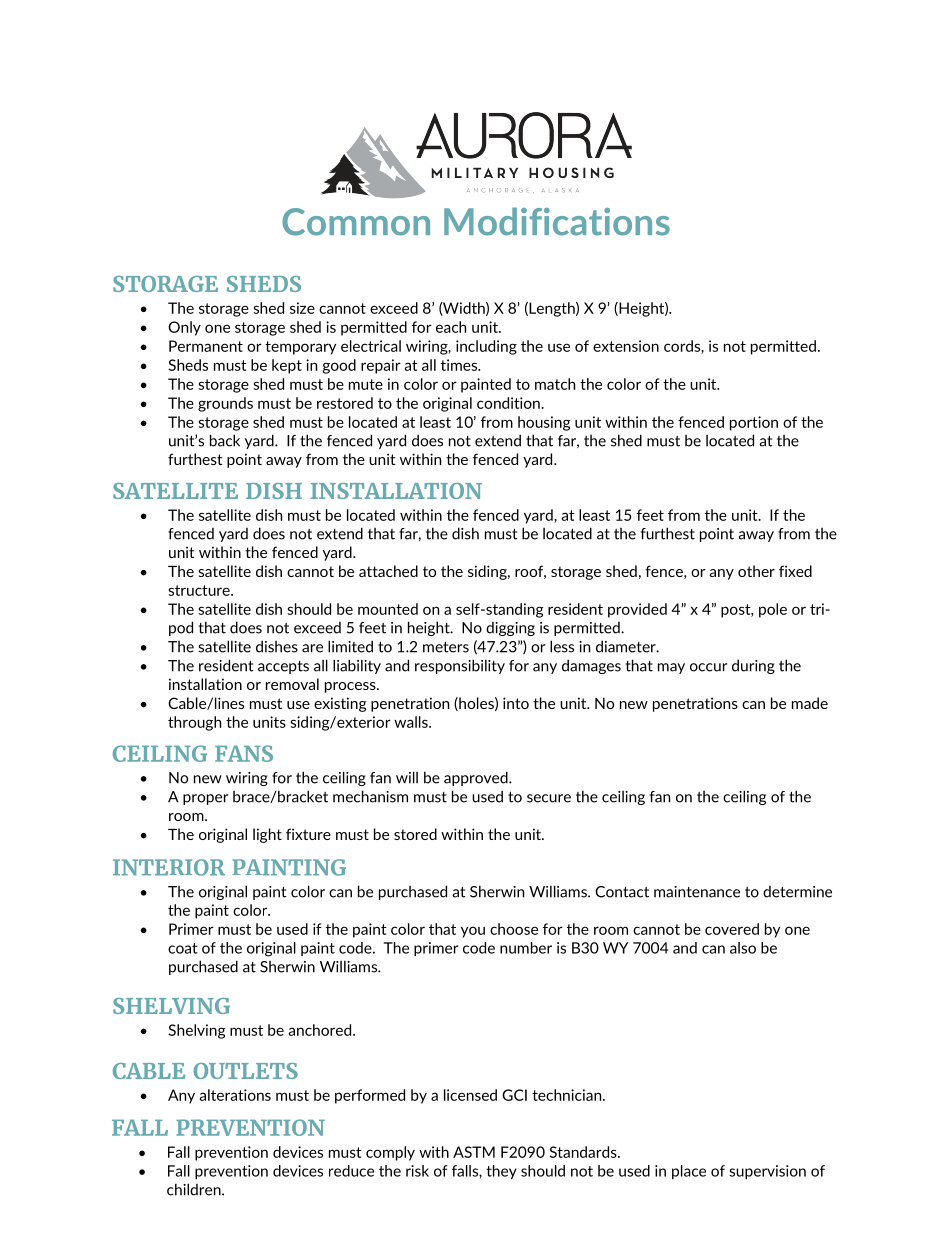  Describe the element at coordinates (544, 423) in the document. I see `housing` at that location.
